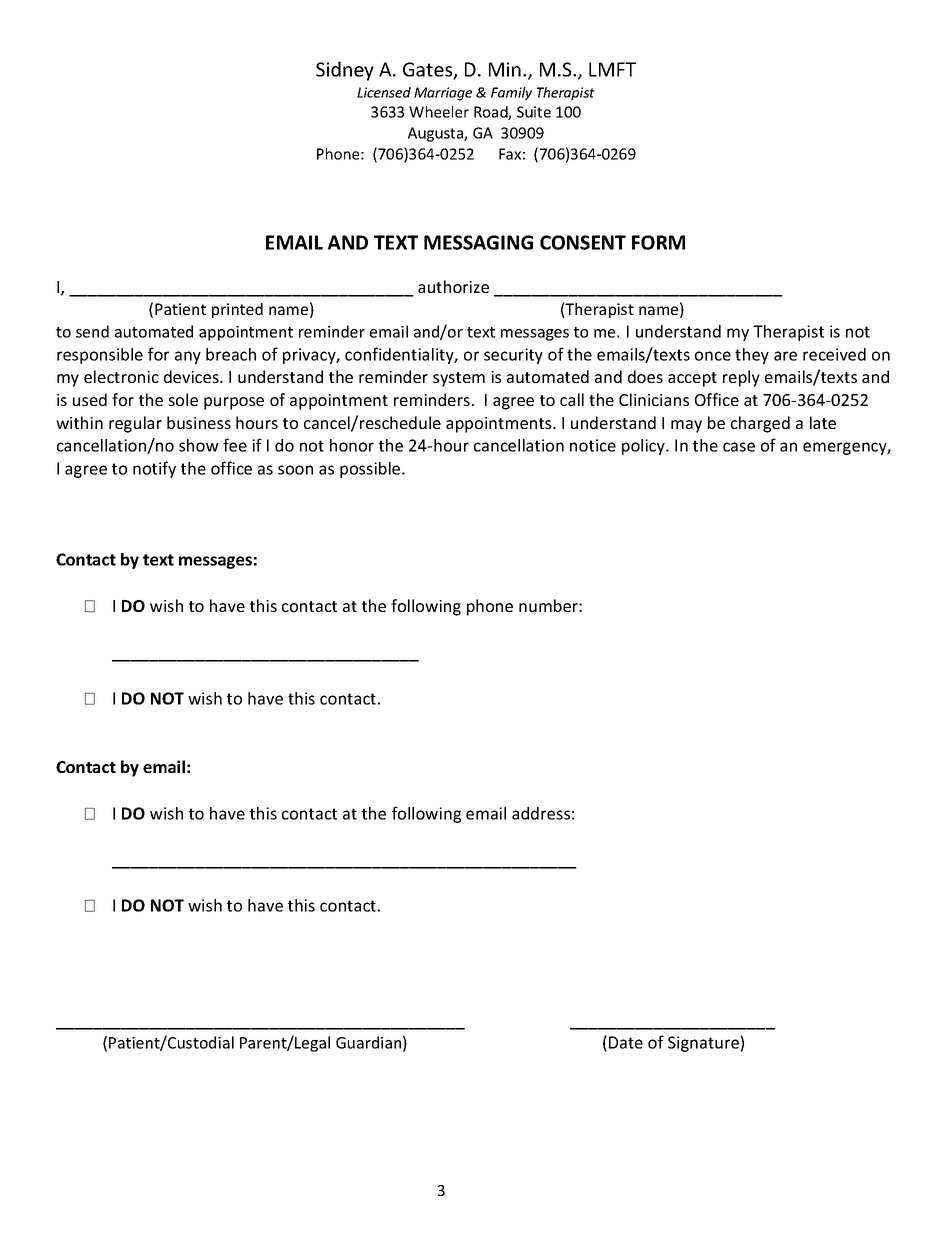 The image size is (952, 1233). What do you see at coordinates (704, 1043) in the screenshot?
I see `Signature` at bounding box center [704, 1043].
